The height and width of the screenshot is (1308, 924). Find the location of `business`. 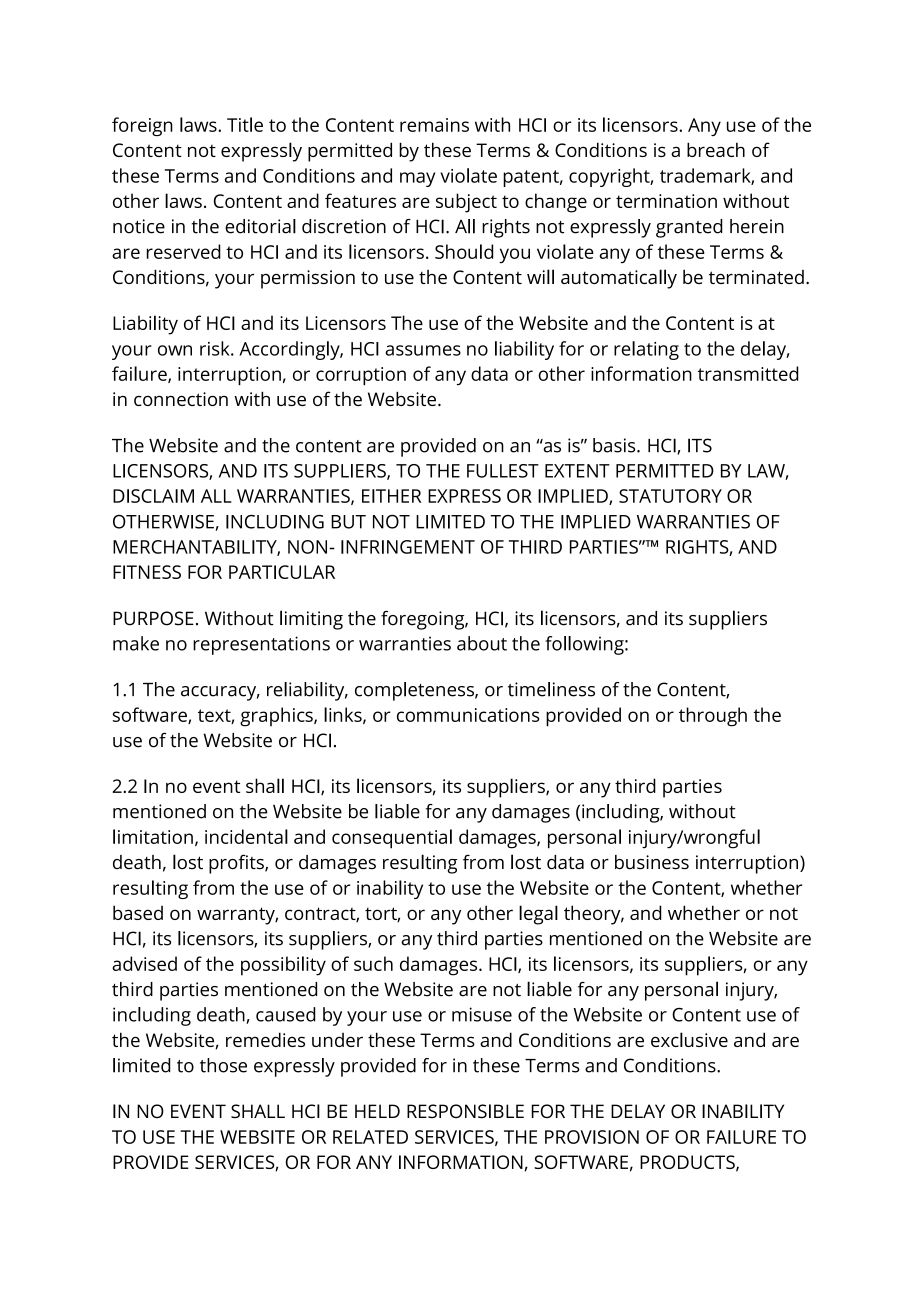

business is located at coordinates (652, 862).
